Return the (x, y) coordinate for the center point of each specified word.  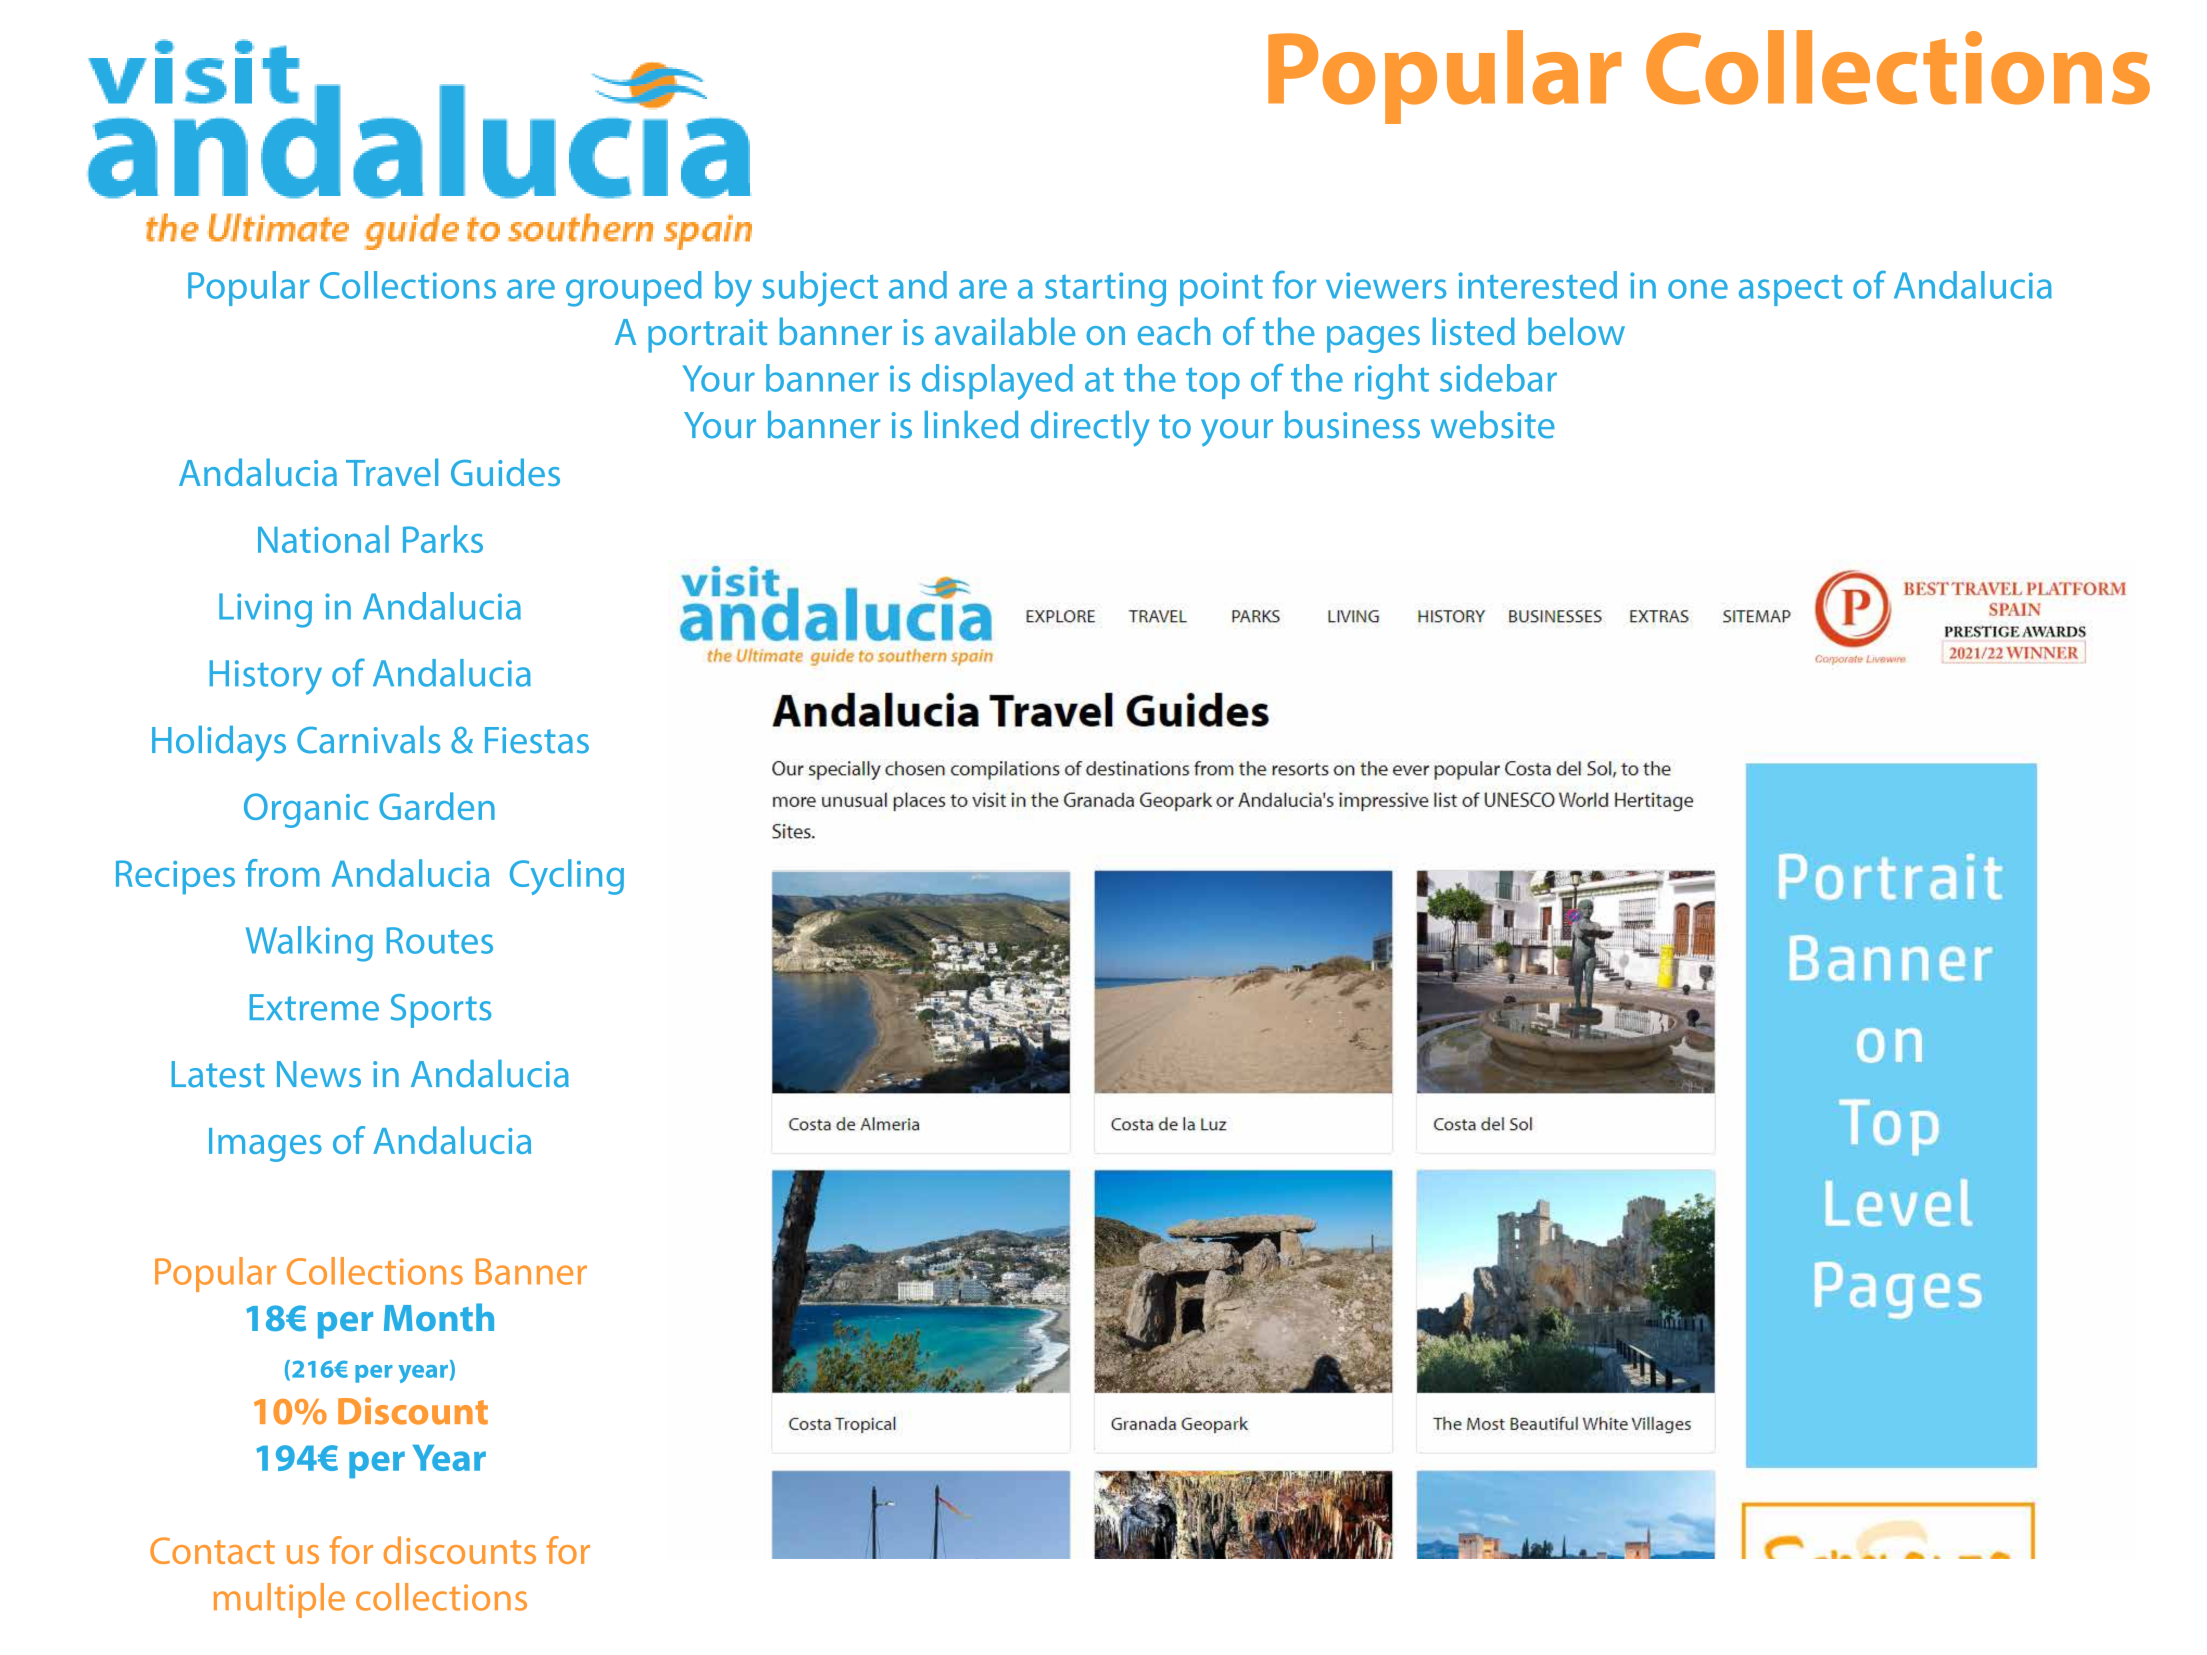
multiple (279, 1600)
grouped (634, 289)
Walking (309, 944)
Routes (440, 940)
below (1576, 331)
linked (971, 425)
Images (265, 1145)
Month (439, 1317)
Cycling (567, 877)
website (1493, 425)
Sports (440, 1011)
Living (265, 610)
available (1005, 331)
